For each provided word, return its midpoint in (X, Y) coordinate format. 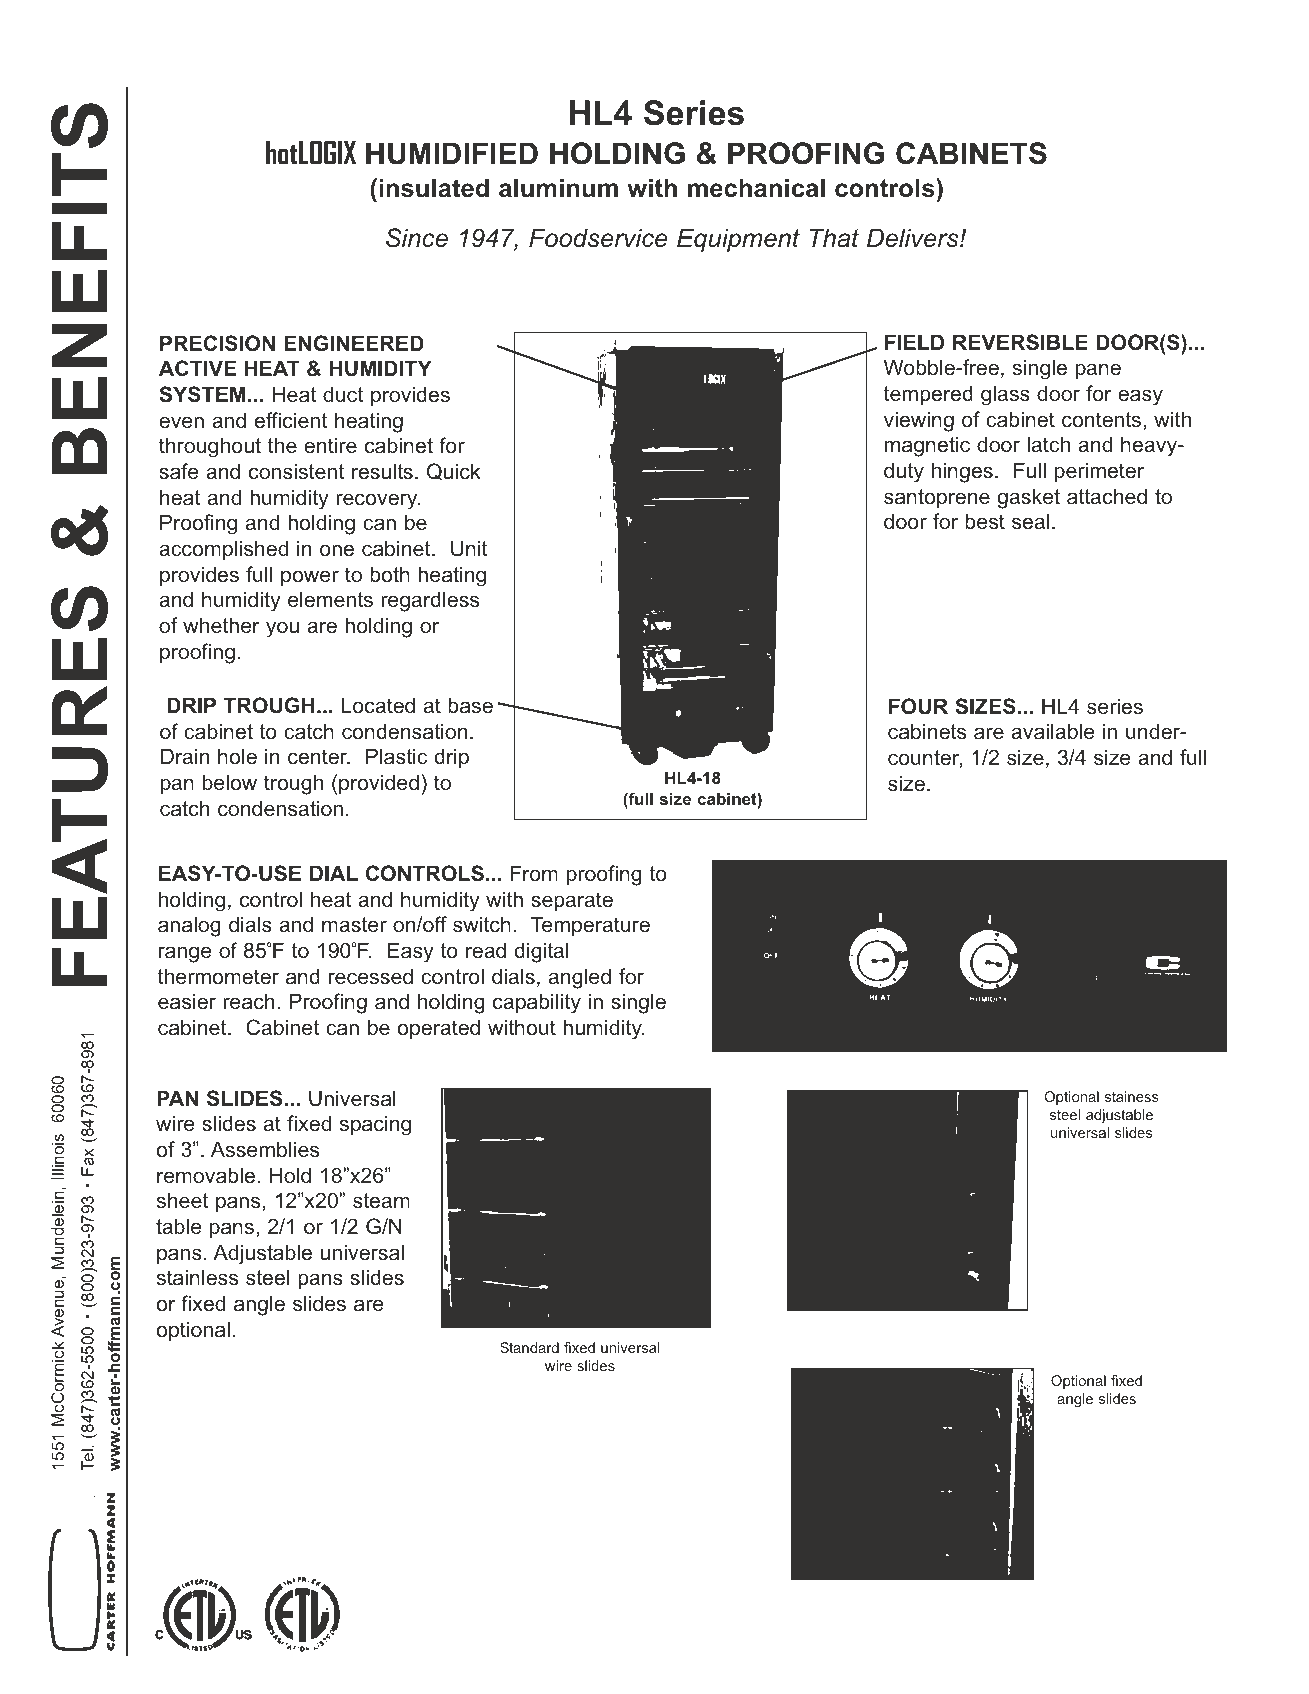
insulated (434, 188)
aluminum (558, 188)
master (354, 924)
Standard (529, 1347)
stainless (197, 1277)
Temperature (590, 926)
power (310, 578)
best (985, 521)
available (1053, 731)
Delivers (914, 238)
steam (381, 1200)
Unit (469, 548)
